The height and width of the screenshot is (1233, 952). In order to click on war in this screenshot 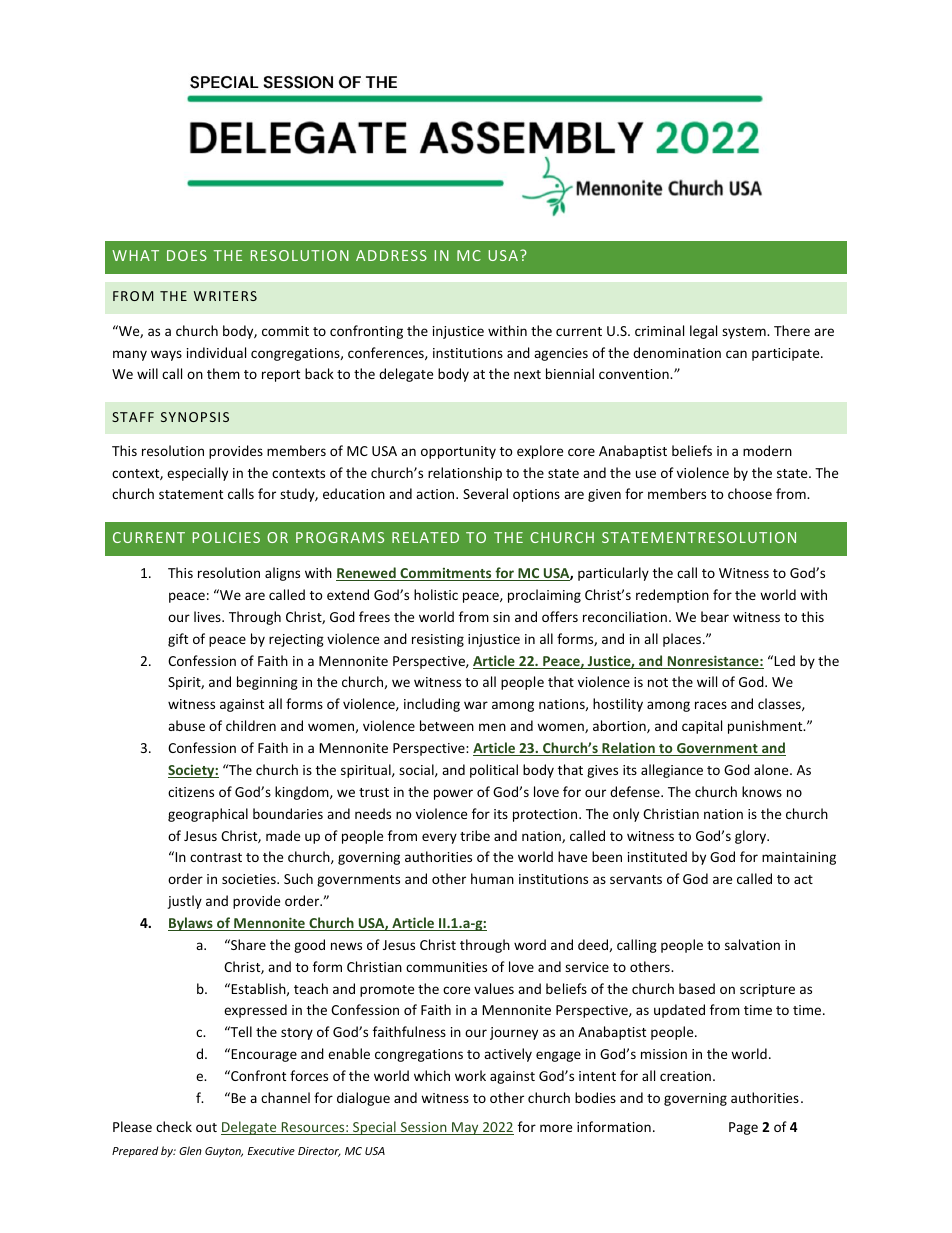, I will do `click(476, 705)`.
